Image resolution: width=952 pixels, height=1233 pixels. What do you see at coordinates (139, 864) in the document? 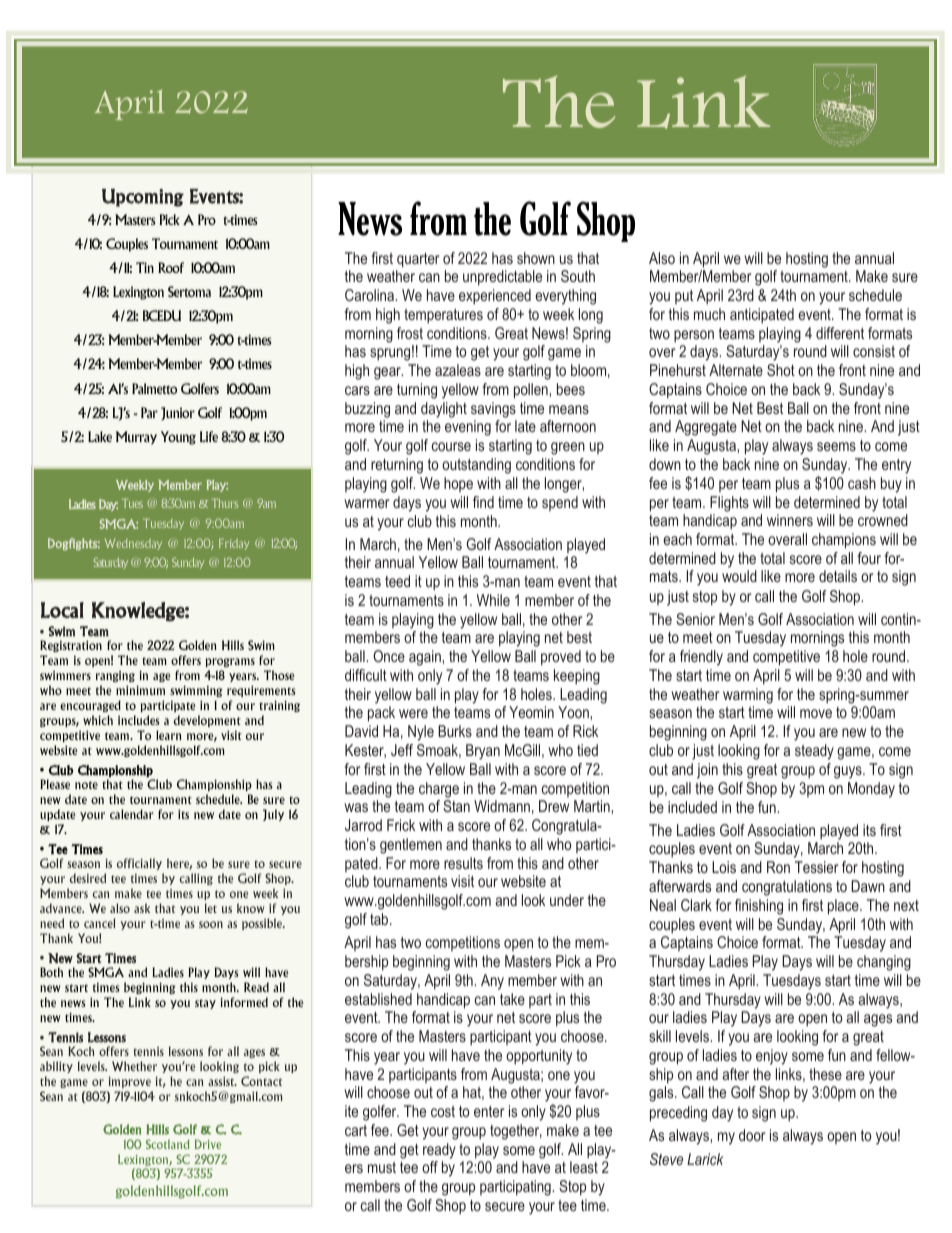
I see `officially` at bounding box center [139, 864].
